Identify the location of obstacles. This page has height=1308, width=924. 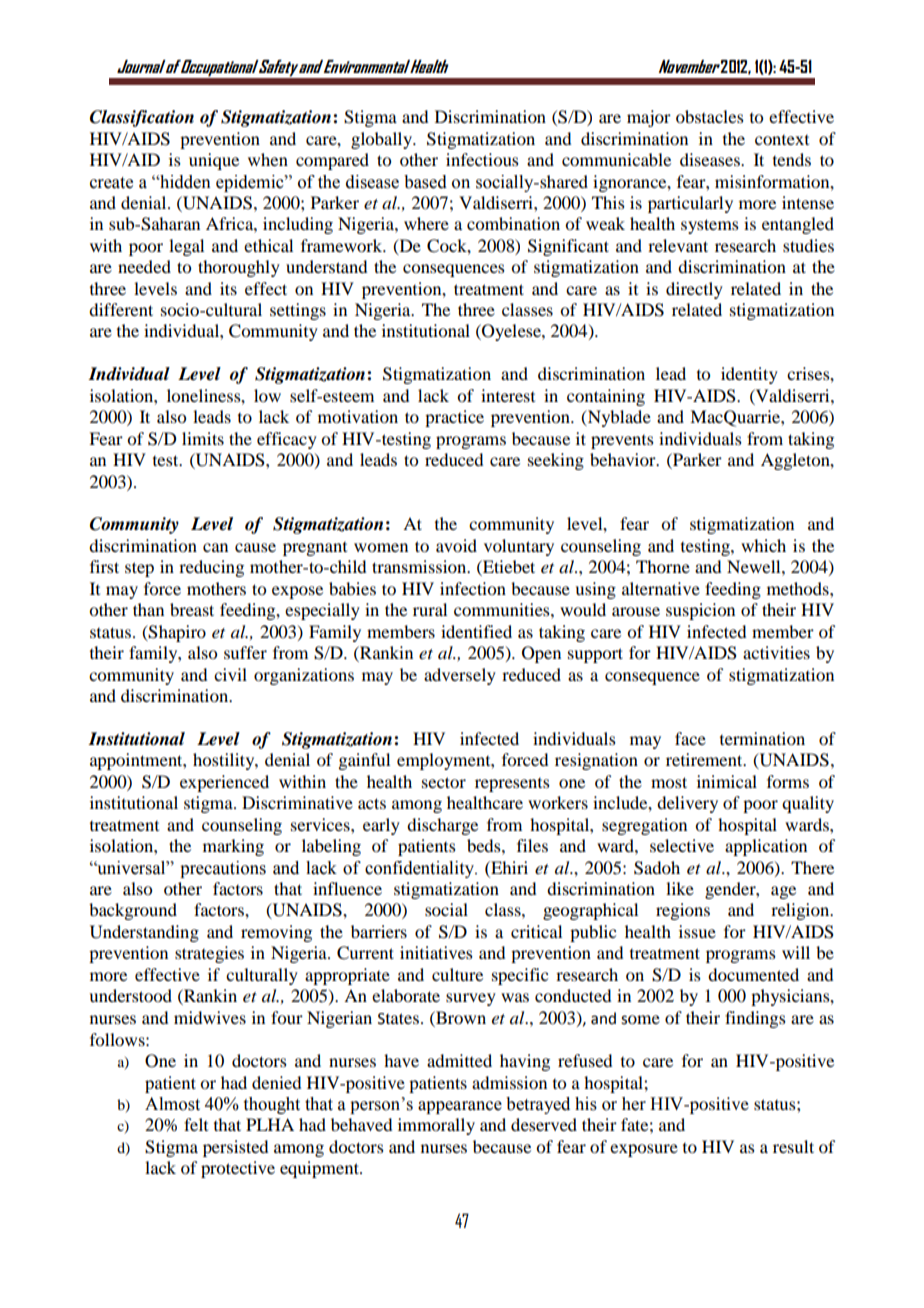
(710, 116).
